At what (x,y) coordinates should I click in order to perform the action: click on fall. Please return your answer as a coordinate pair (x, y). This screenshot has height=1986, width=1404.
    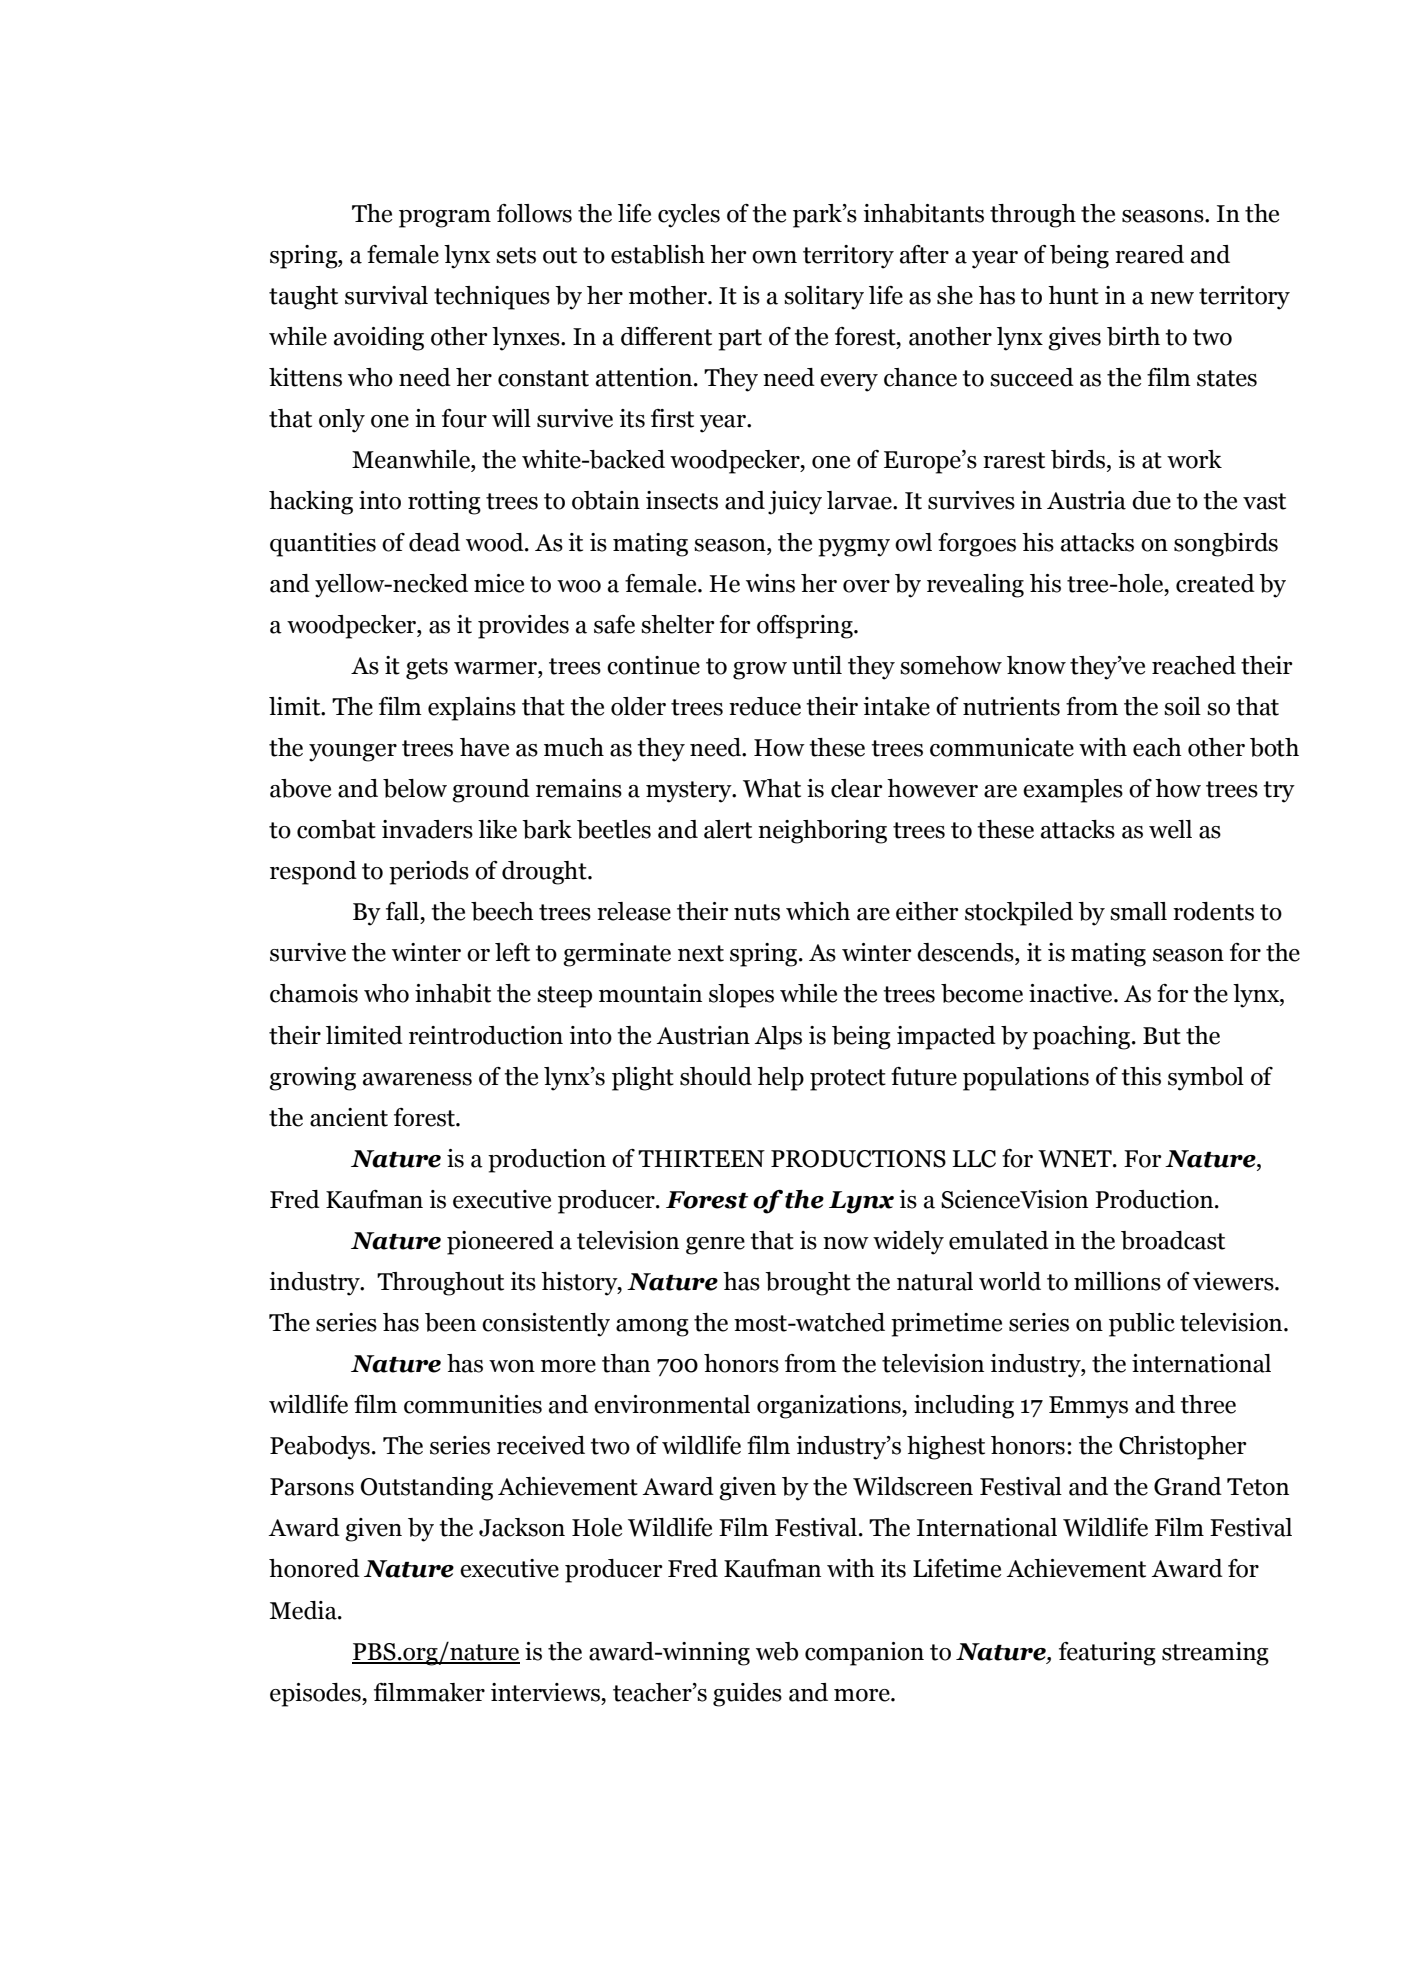
    Looking at the image, I should click on (403, 911).
